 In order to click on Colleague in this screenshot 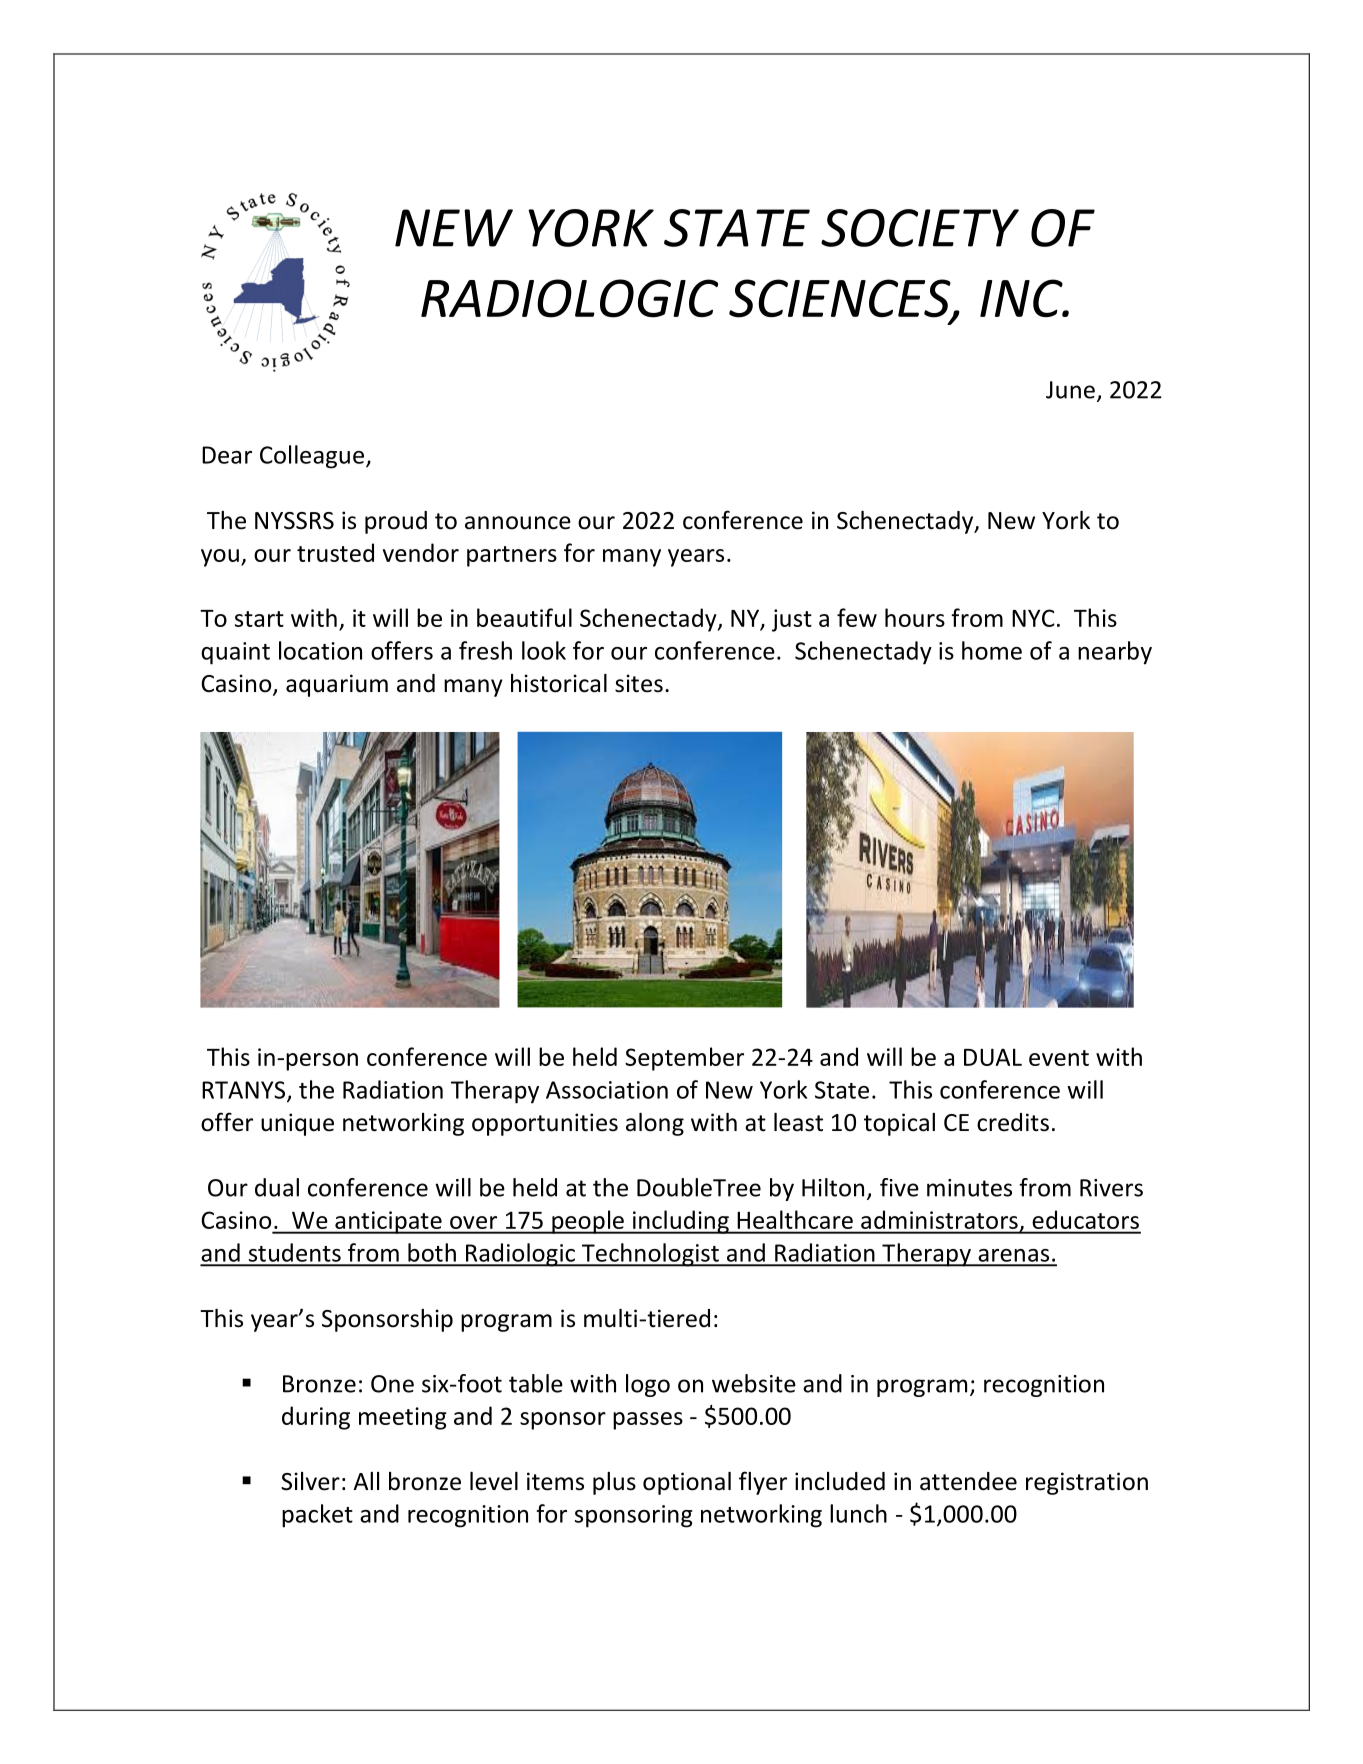, I will do `click(312, 457)`.
